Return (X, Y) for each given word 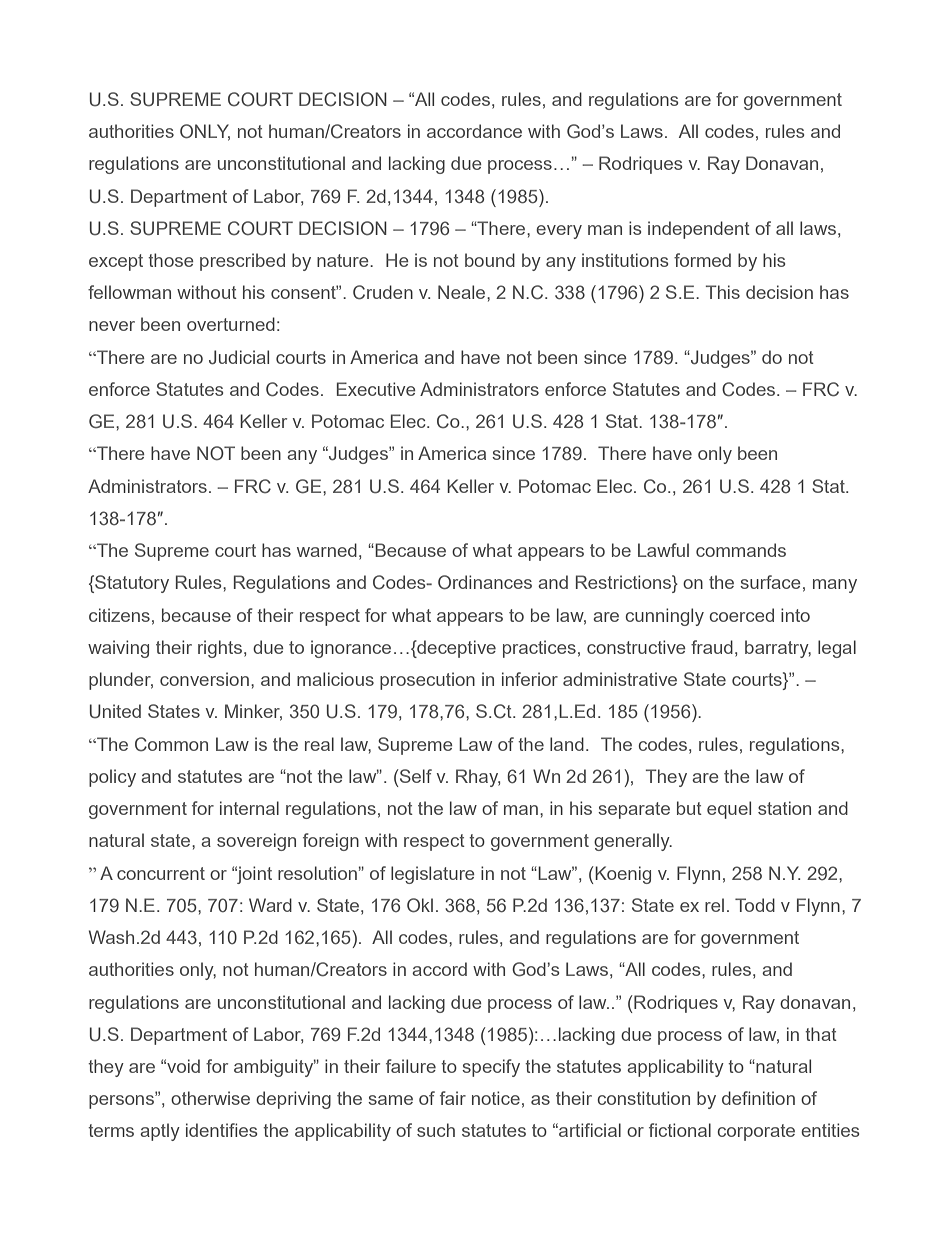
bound (490, 260)
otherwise (210, 1098)
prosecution (427, 681)
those (171, 260)
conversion (204, 679)
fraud (712, 647)
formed (702, 260)
